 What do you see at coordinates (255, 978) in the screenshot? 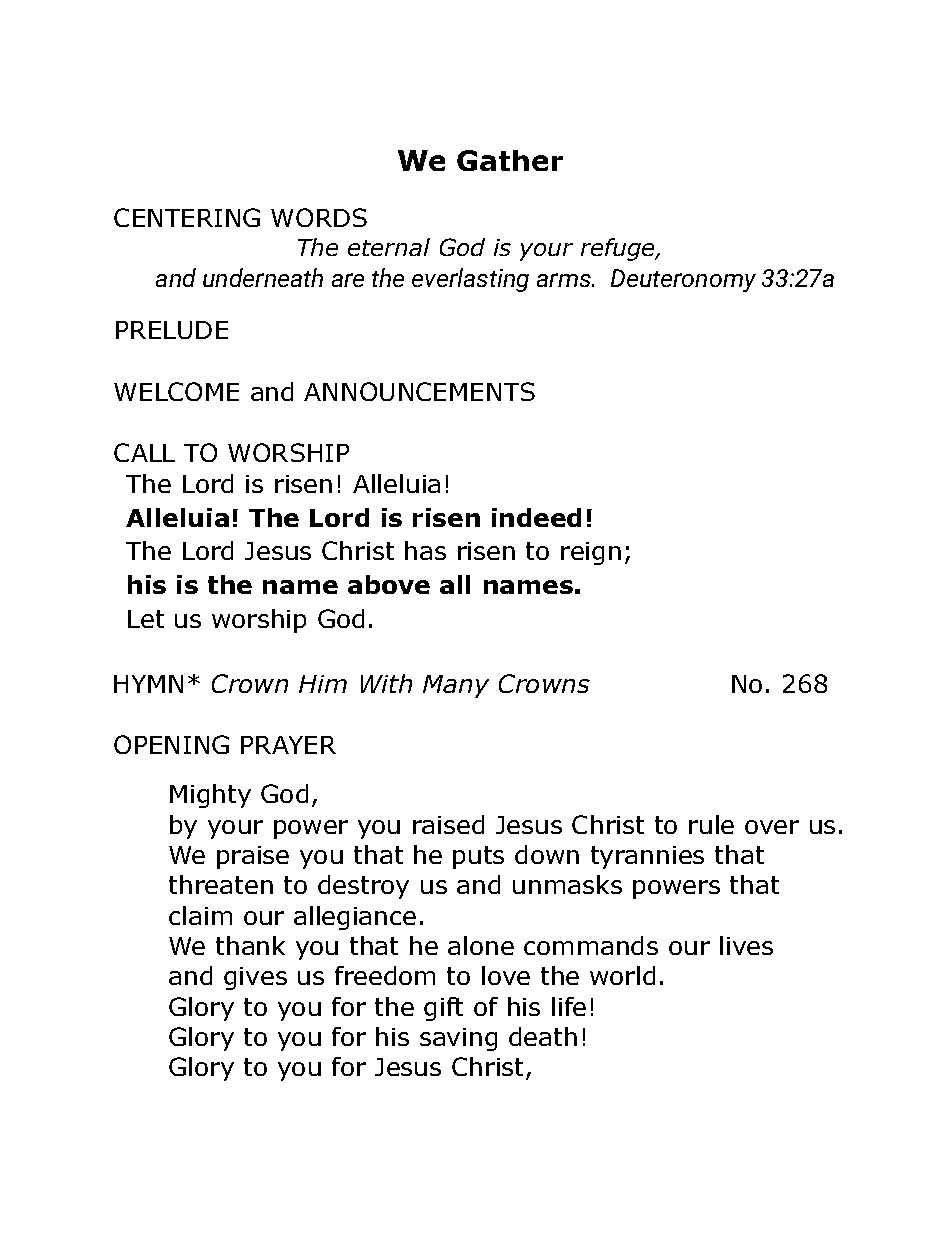
I see `gives` at bounding box center [255, 978].
